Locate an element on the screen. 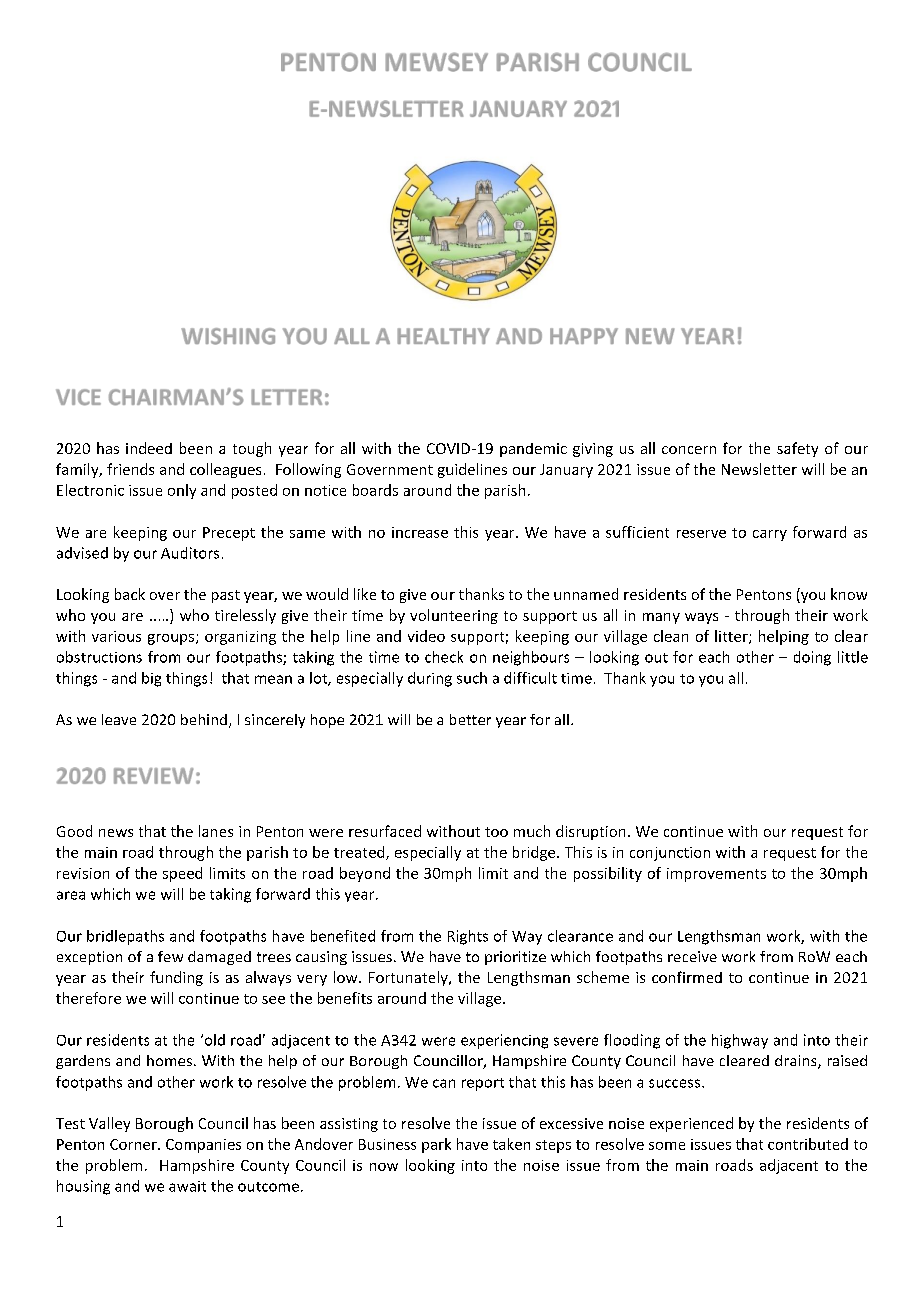 The height and width of the screenshot is (1307, 924). lanes is located at coordinates (216, 831).
